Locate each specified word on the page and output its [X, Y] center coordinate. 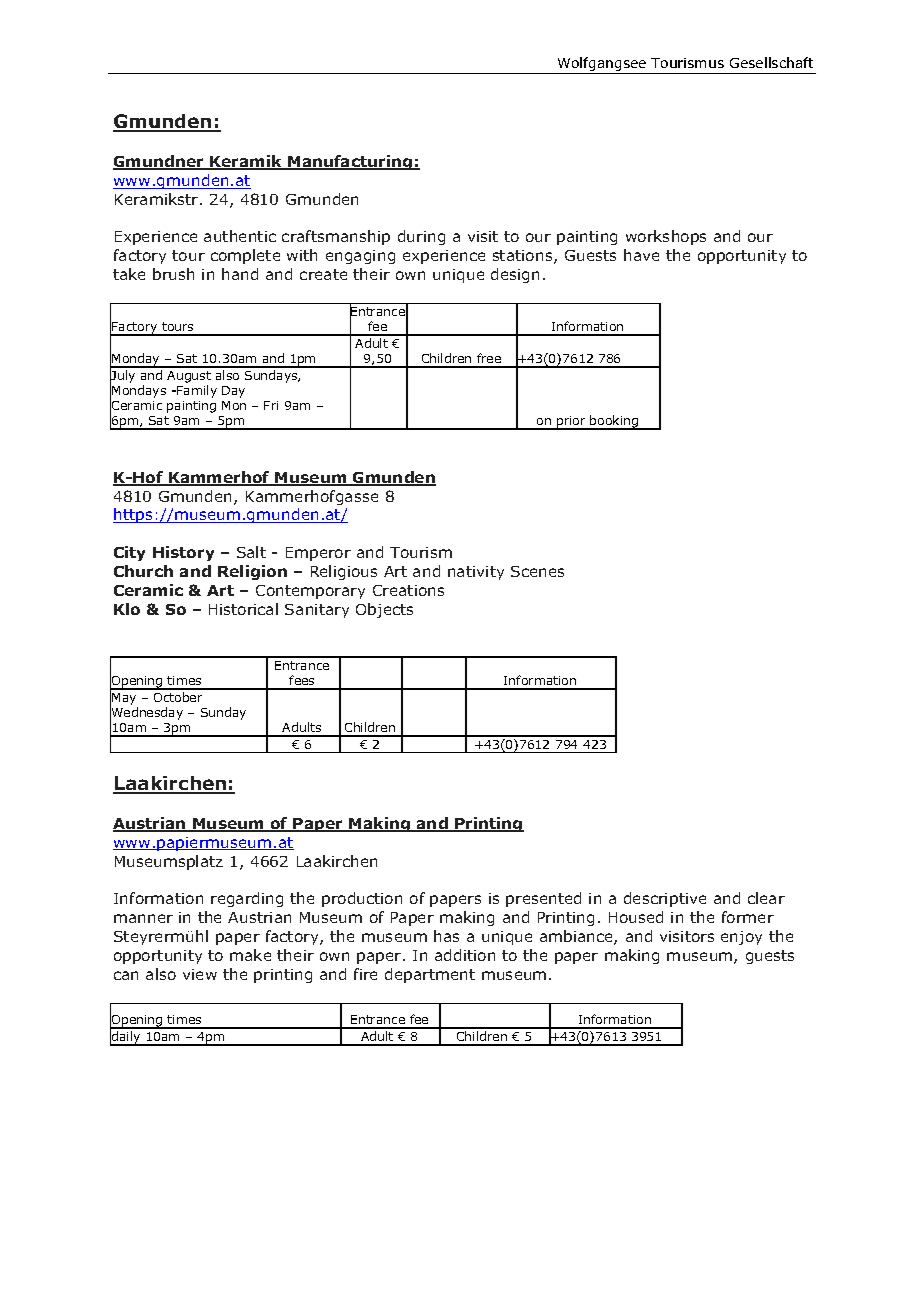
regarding [247, 899]
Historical [243, 609]
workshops [666, 237]
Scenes [537, 571]
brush [173, 274]
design [515, 275]
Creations [408, 590]
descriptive [665, 899]
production [362, 899]
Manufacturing [350, 162]
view [200, 974]
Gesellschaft [771, 62]
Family [196, 391]
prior [571, 423]
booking [615, 422]
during [421, 237]
